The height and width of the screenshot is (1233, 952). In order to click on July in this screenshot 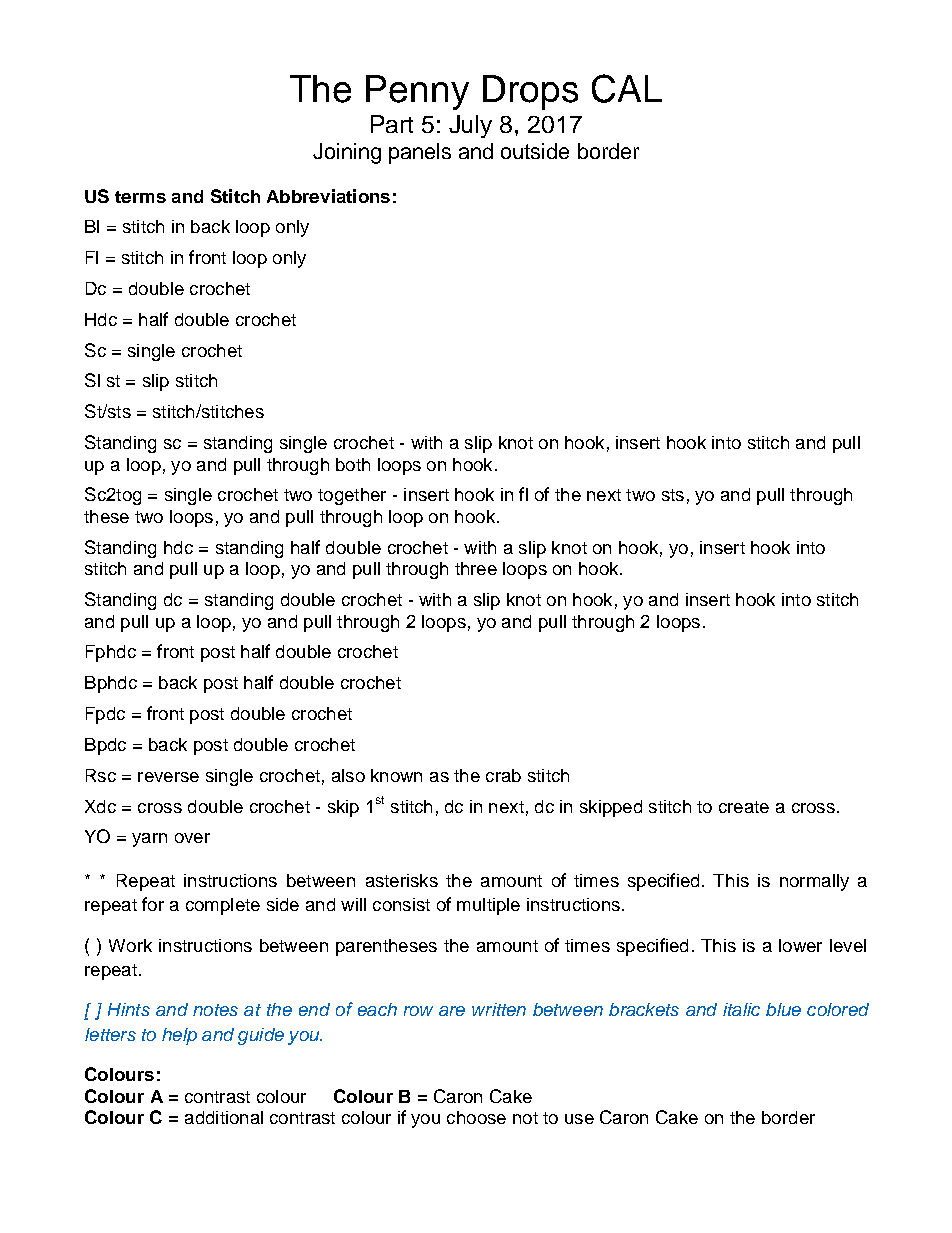, I will do `click(470, 126)`.
